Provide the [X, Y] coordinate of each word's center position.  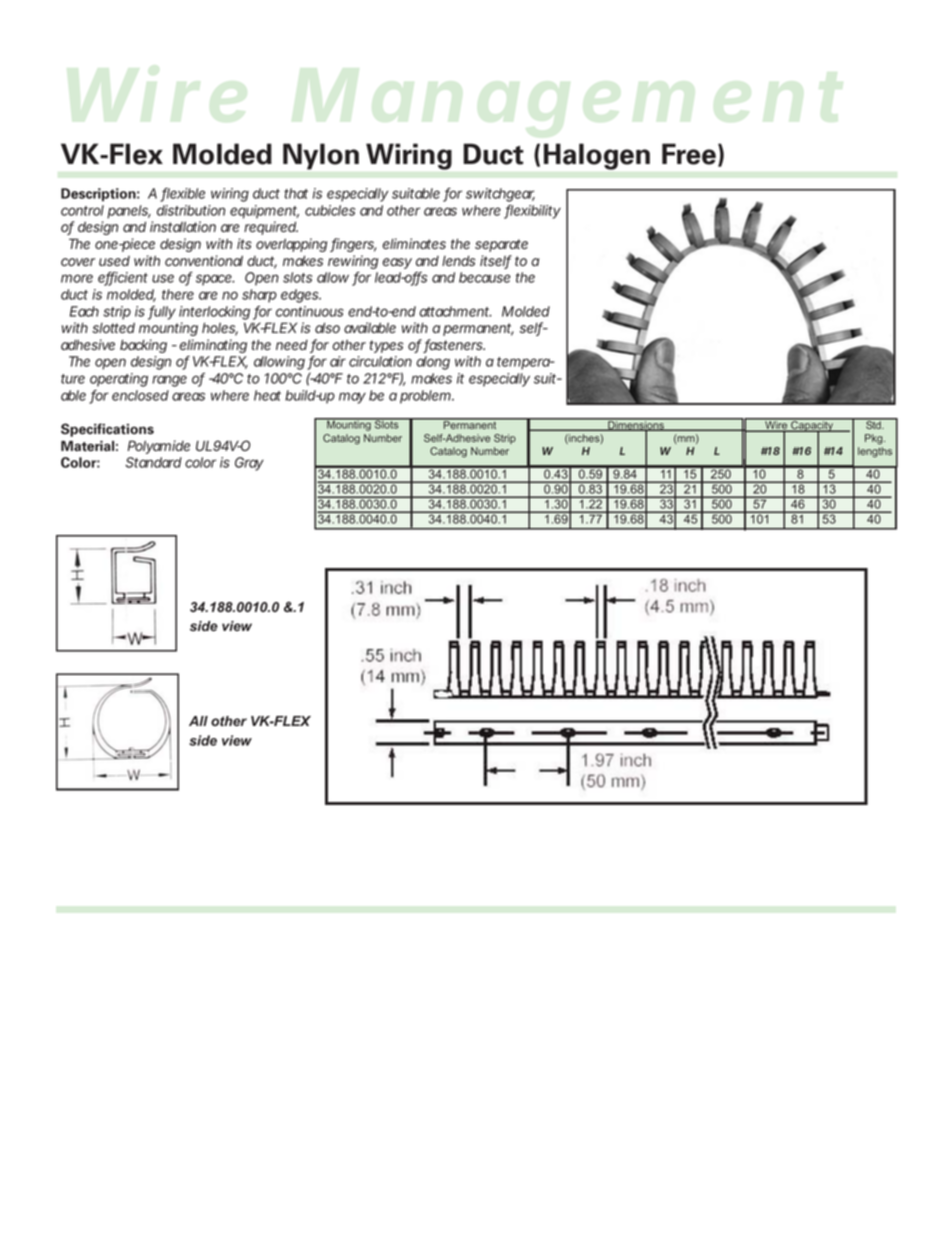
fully [162, 313]
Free [689, 154]
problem [426, 397]
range [169, 381]
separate [501, 245]
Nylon [321, 157]
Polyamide [158, 447]
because [485, 277]
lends [458, 261]
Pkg [875, 439]
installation [183, 226]
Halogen [597, 157]
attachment [455, 311]
